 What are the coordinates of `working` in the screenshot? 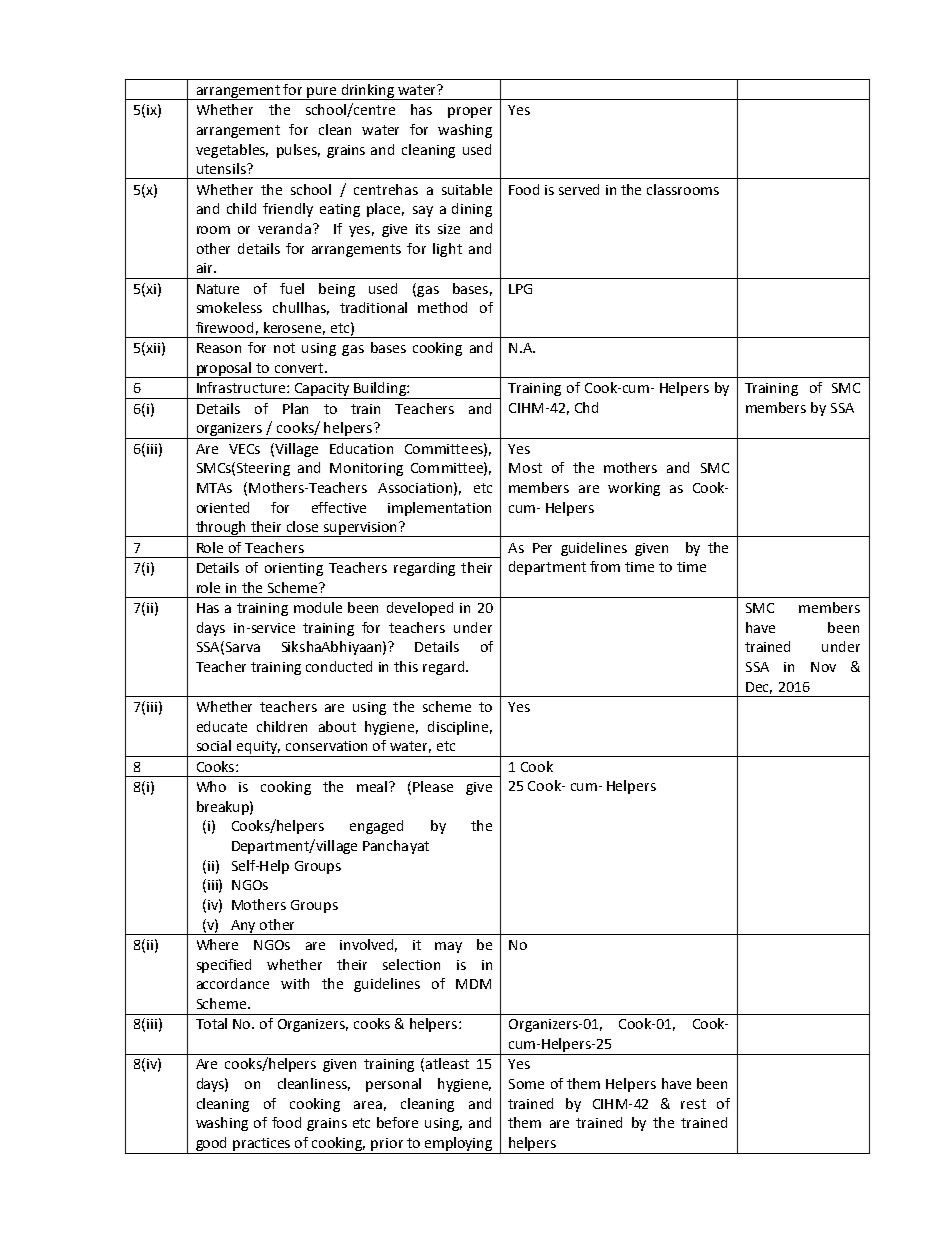 It's located at (634, 489).
